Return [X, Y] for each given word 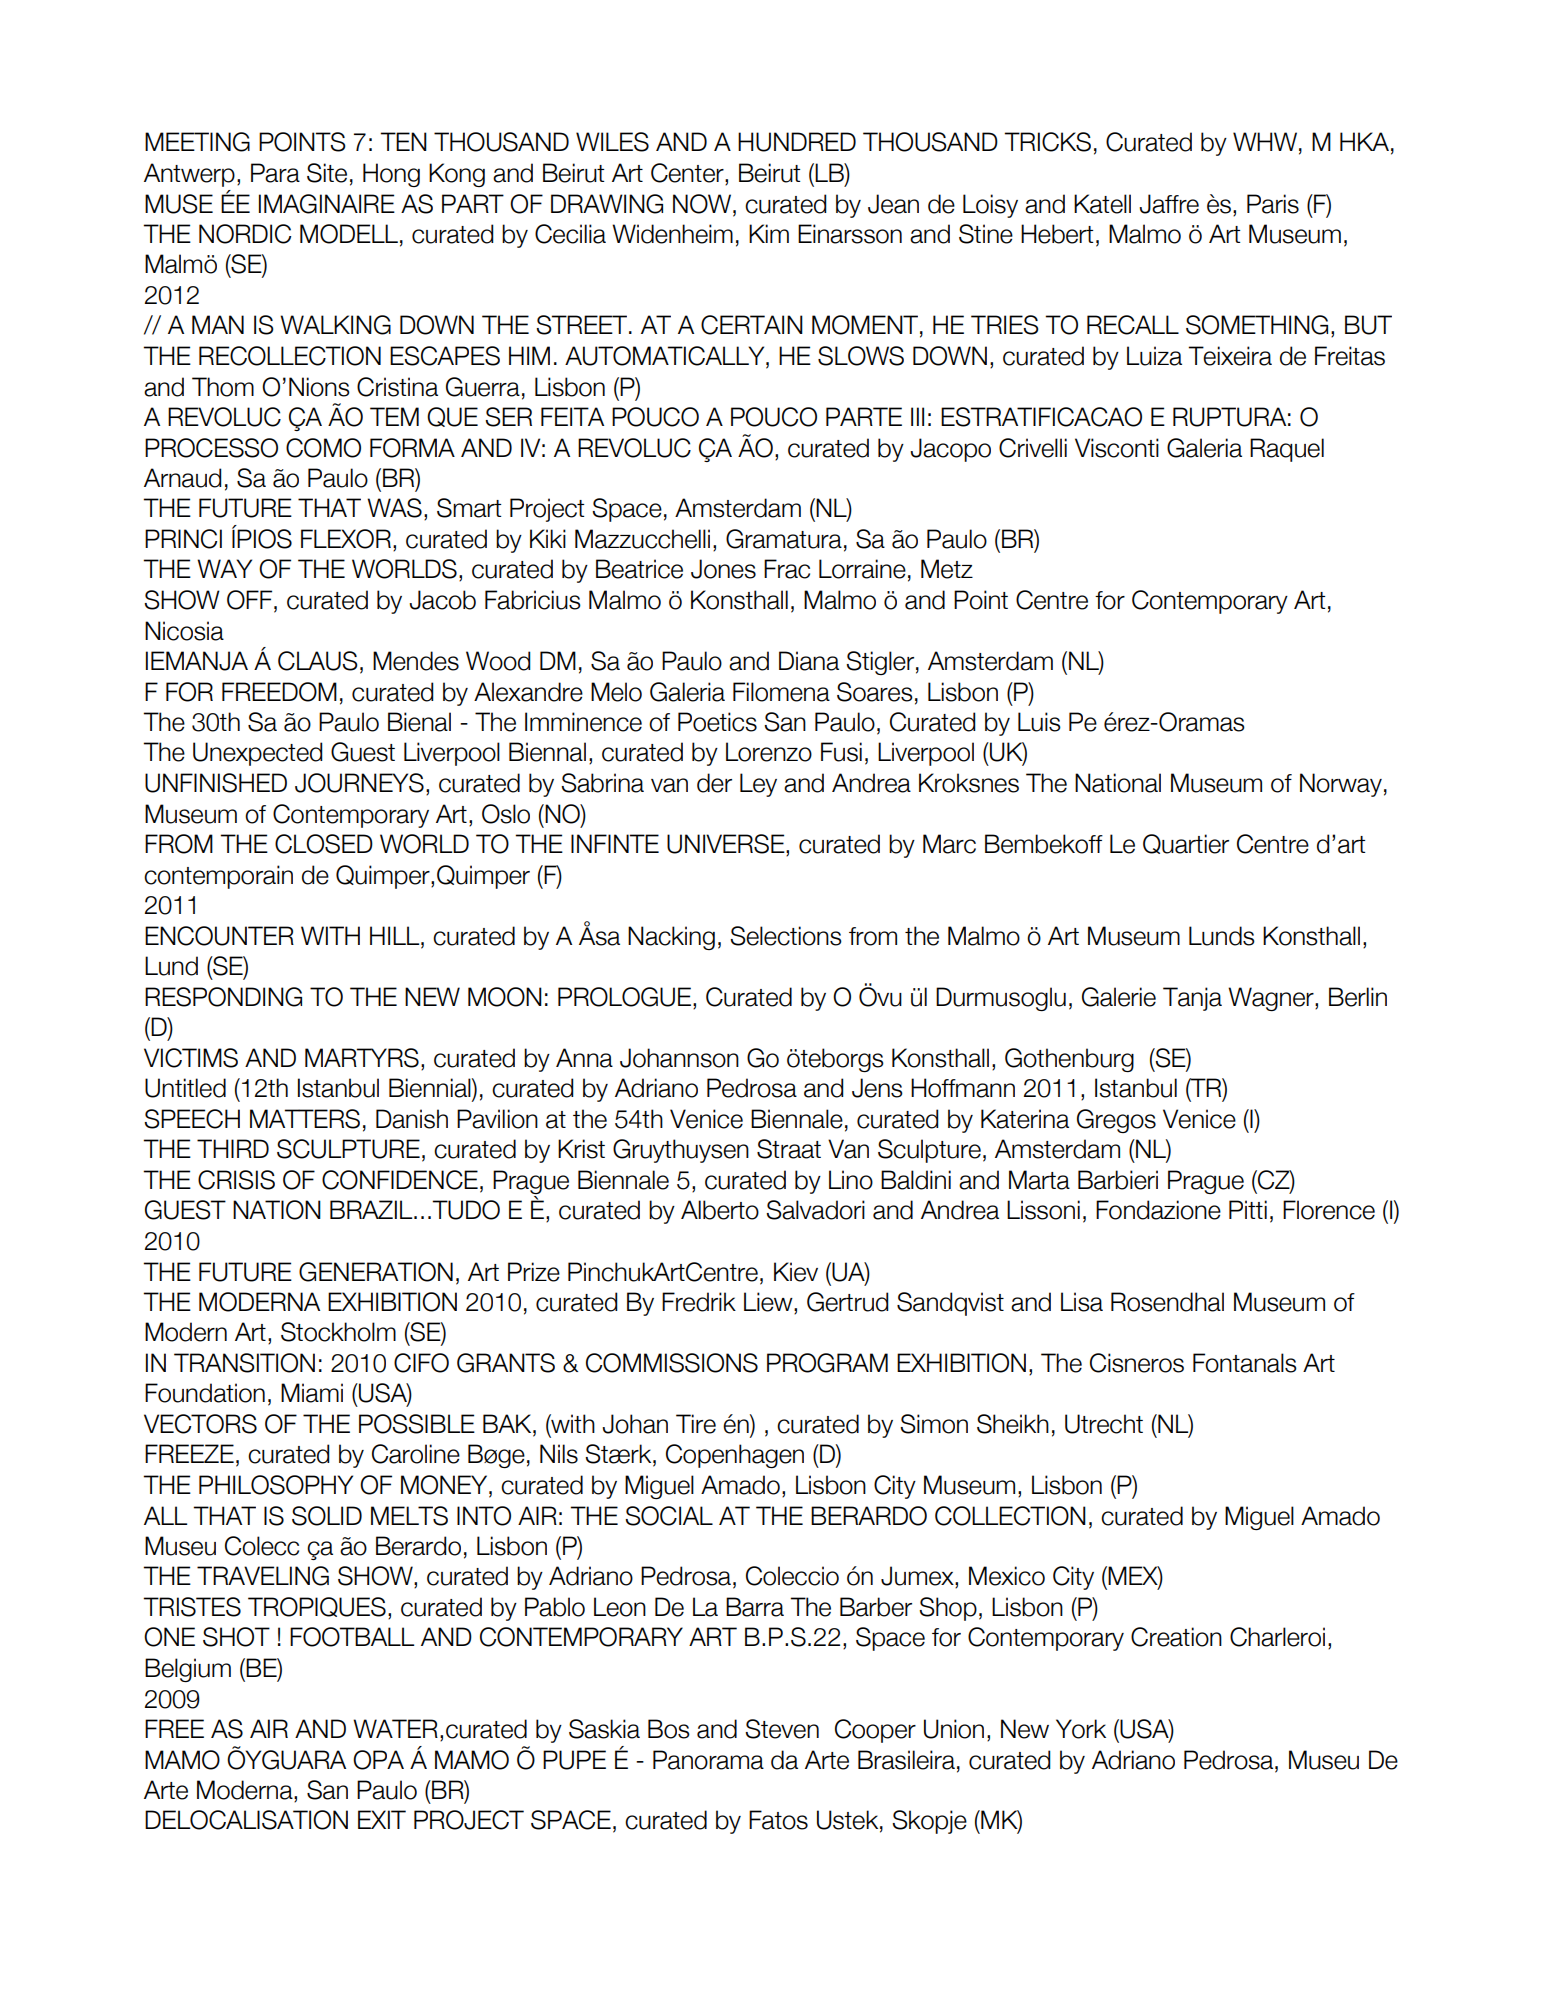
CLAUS [318, 661]
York [1081, 1729]
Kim [769, 233]
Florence [1329, 1210]
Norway [1341, 785]
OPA [378, 1760]
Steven [782, 1729]
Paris [1273, 204]
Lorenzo [769, 752]
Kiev [796, 1272]
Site [327, 173]
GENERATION [376, 1272]
